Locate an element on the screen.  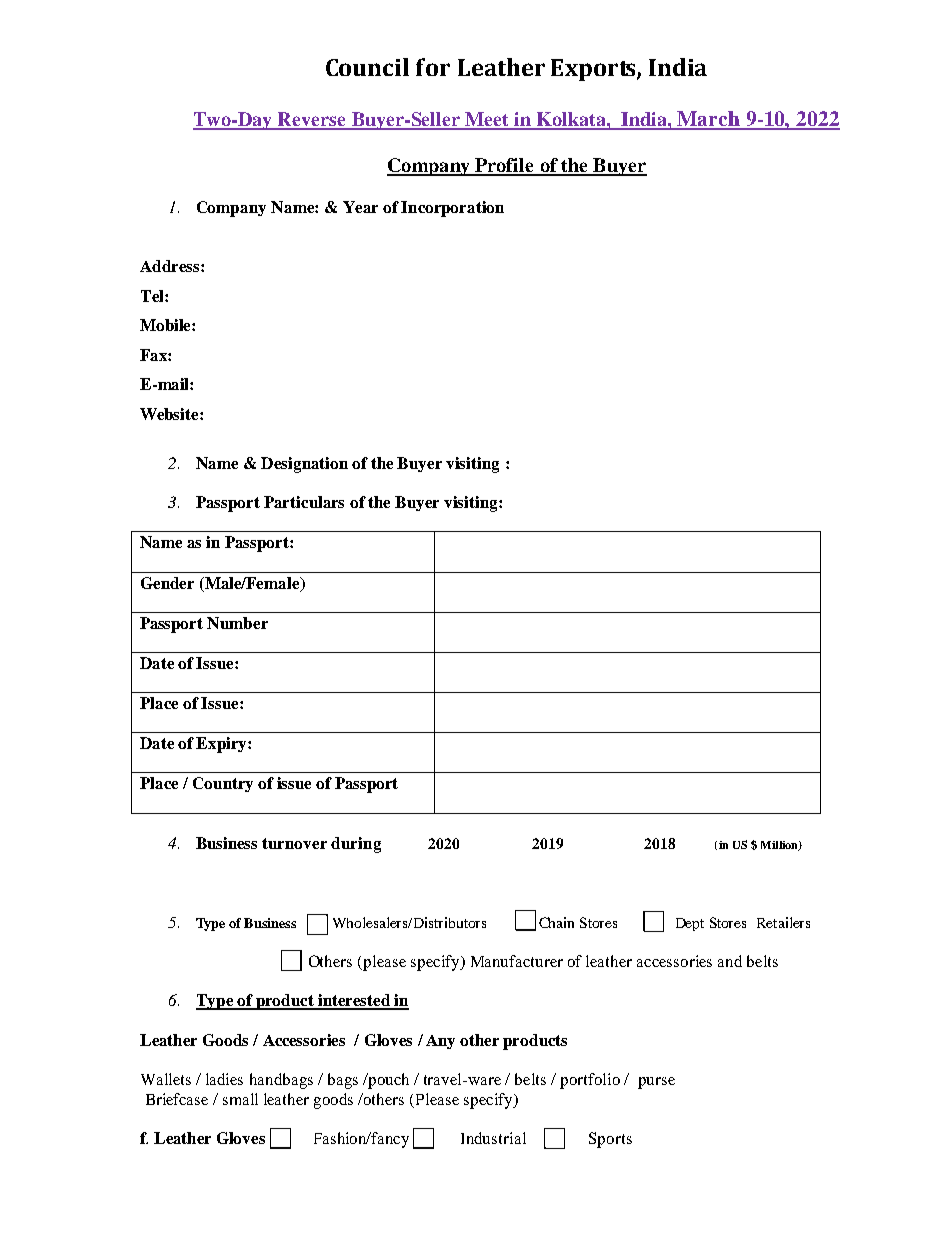
small is located at coordinates (240, 1099).
